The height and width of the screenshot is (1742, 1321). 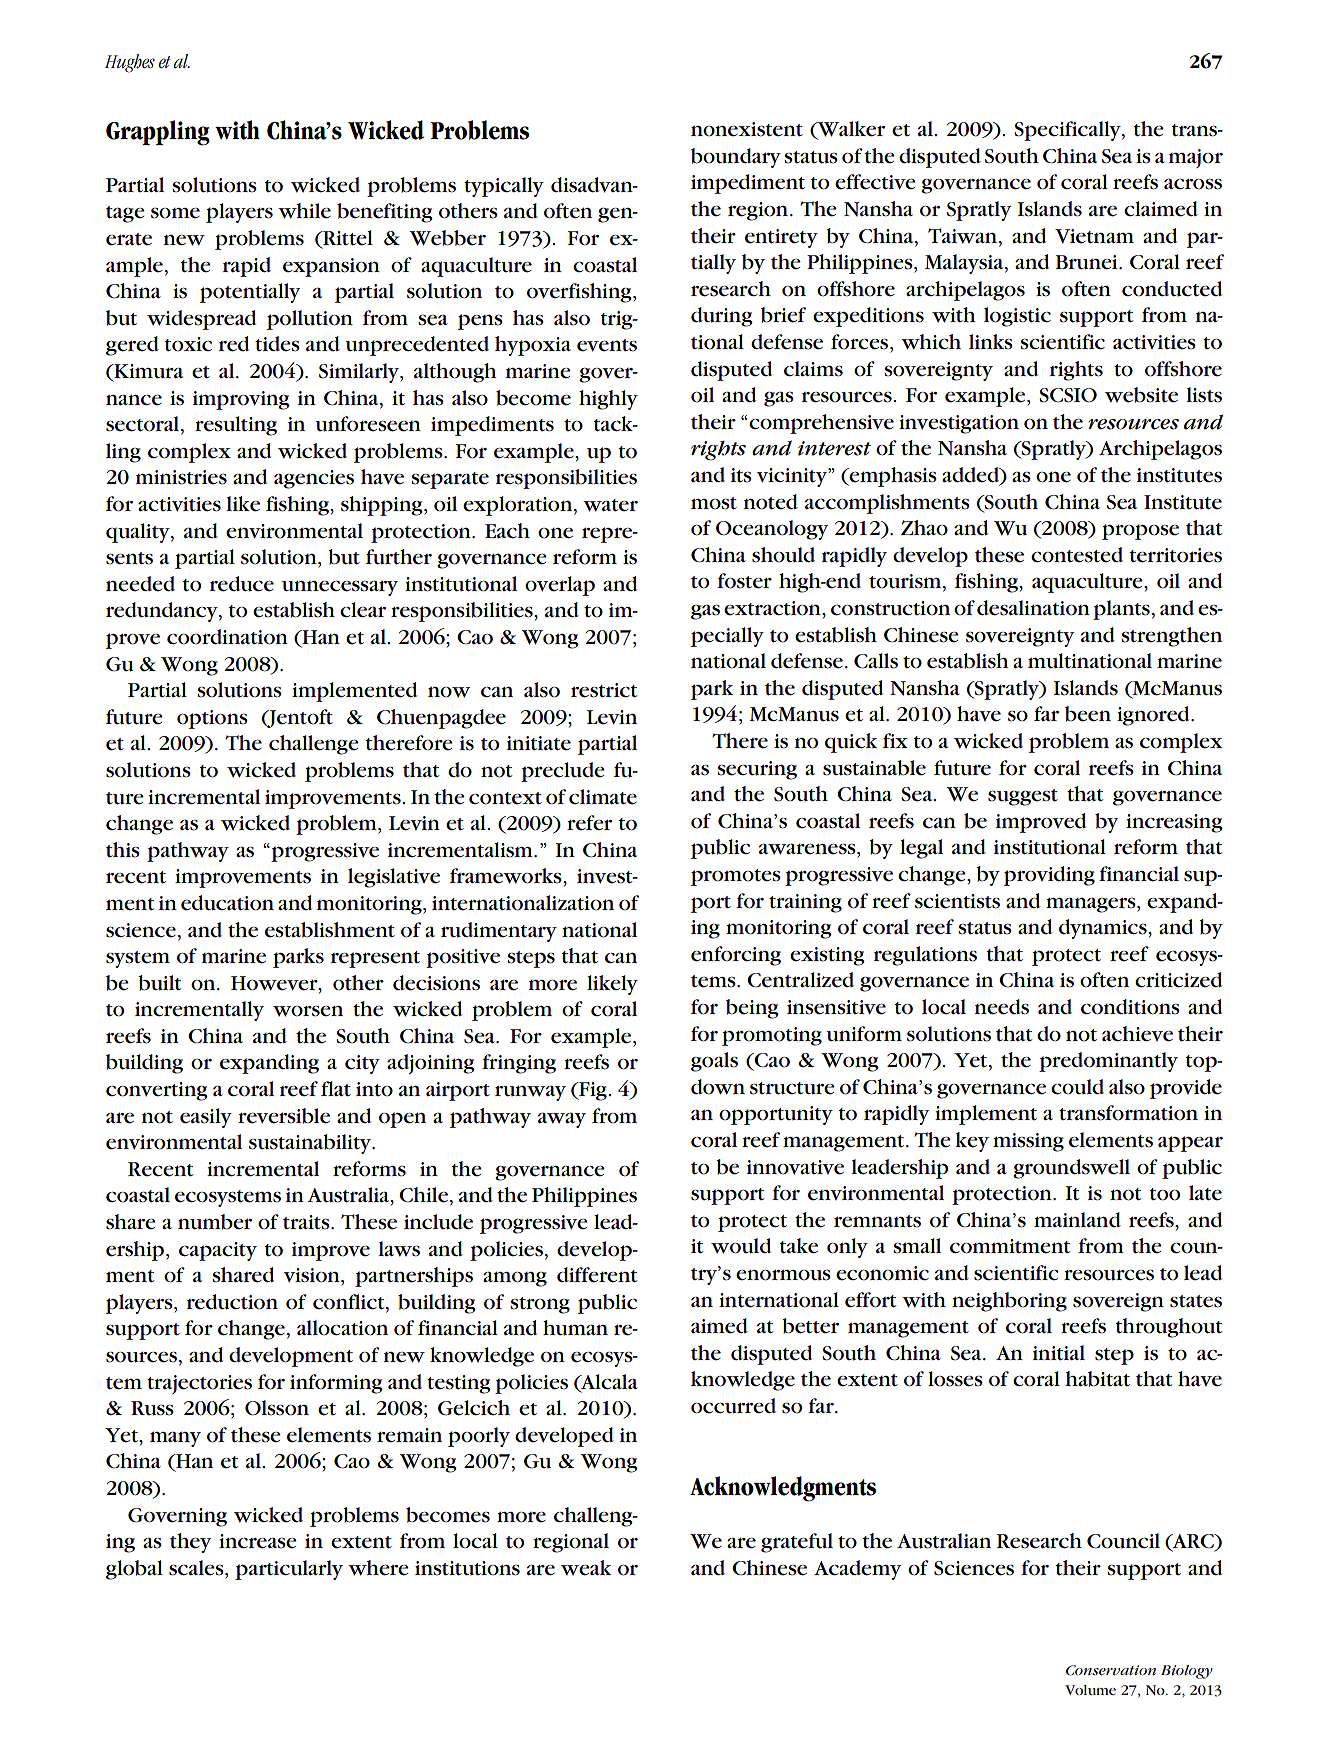 What do you see at coordinates (1049, 876) in the screenshot?
I see `providing` at bounding box center [1049, 876].
